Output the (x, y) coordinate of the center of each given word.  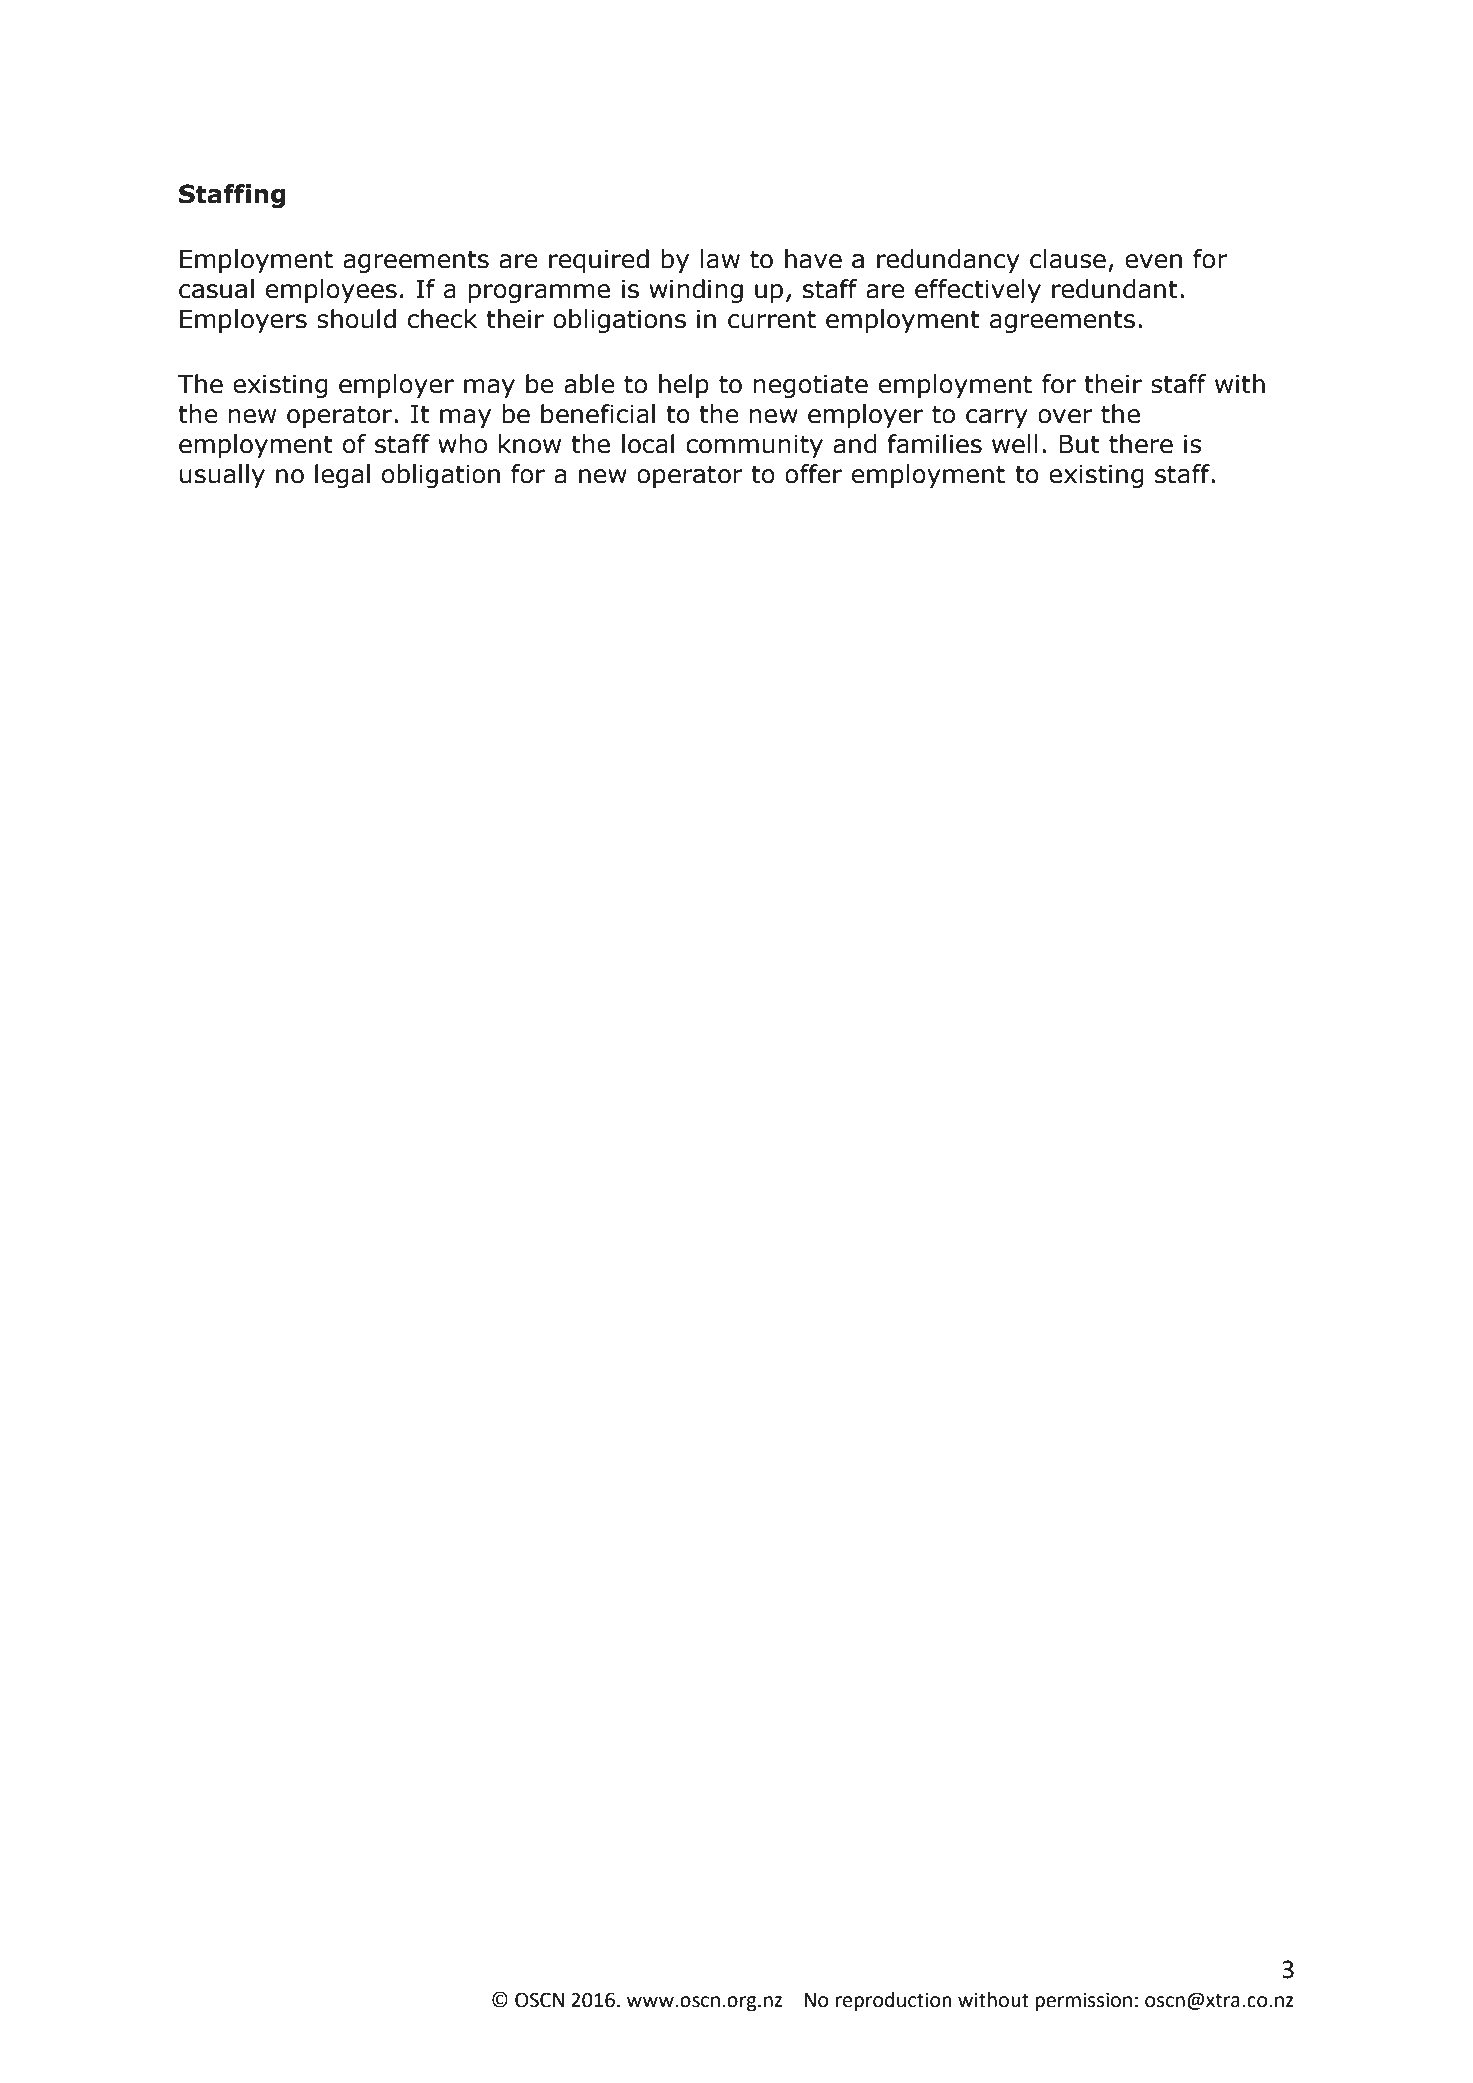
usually (222, 476)
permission (1083, 2001)
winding (696, 291)
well (1015, 444)
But (1079, 444)
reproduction (894, 2001)
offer (813, 474)
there (1141, 444)
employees (331, 291)
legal (342, 476)
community (754, 446)
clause (1068, 259)
